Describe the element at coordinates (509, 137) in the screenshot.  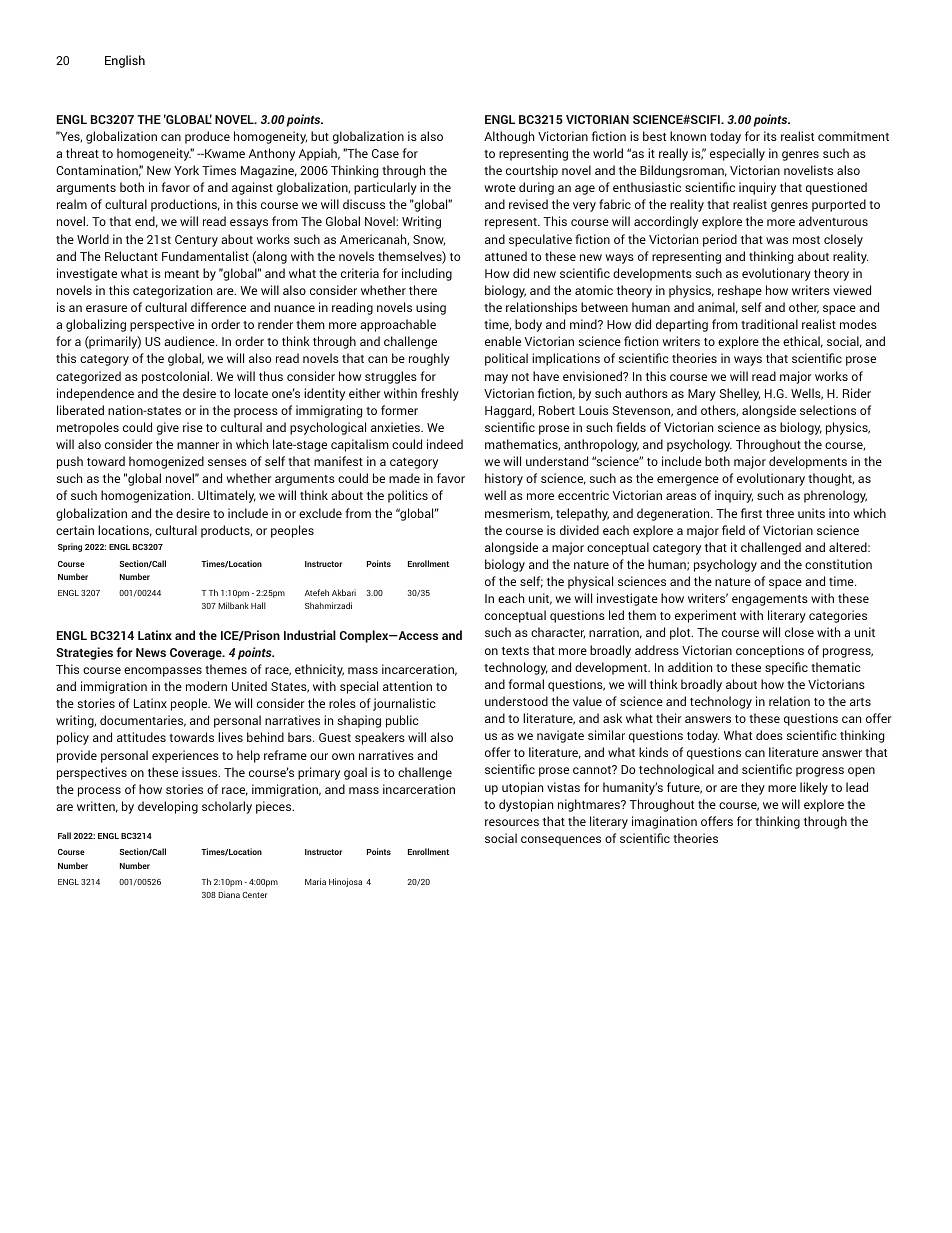
I see `Although` at that location.
